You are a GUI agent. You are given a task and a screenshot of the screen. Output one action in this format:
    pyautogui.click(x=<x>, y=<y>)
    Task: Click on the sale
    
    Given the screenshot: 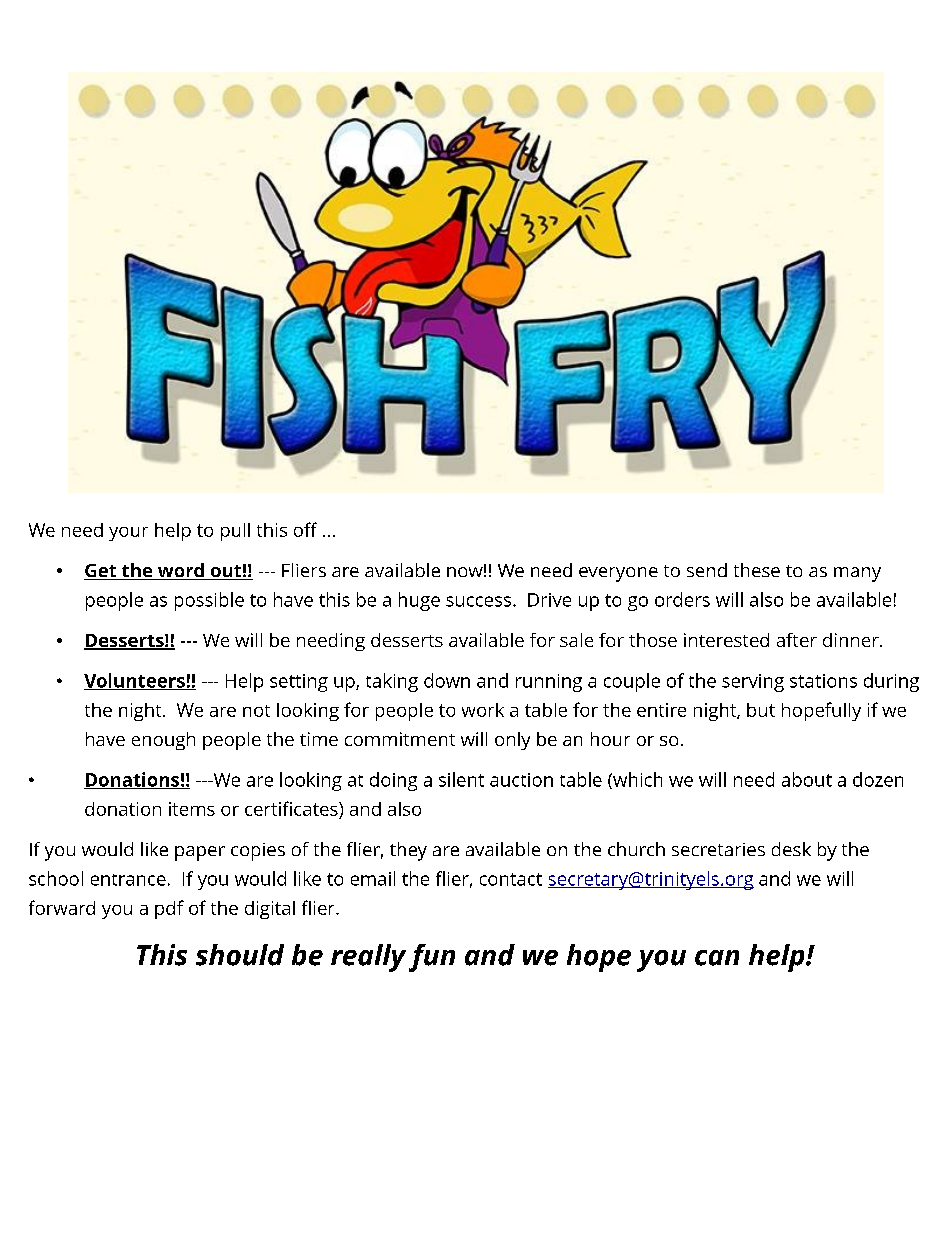 What is the action you would take?
    pyautogui.click(x=576, y=640)
